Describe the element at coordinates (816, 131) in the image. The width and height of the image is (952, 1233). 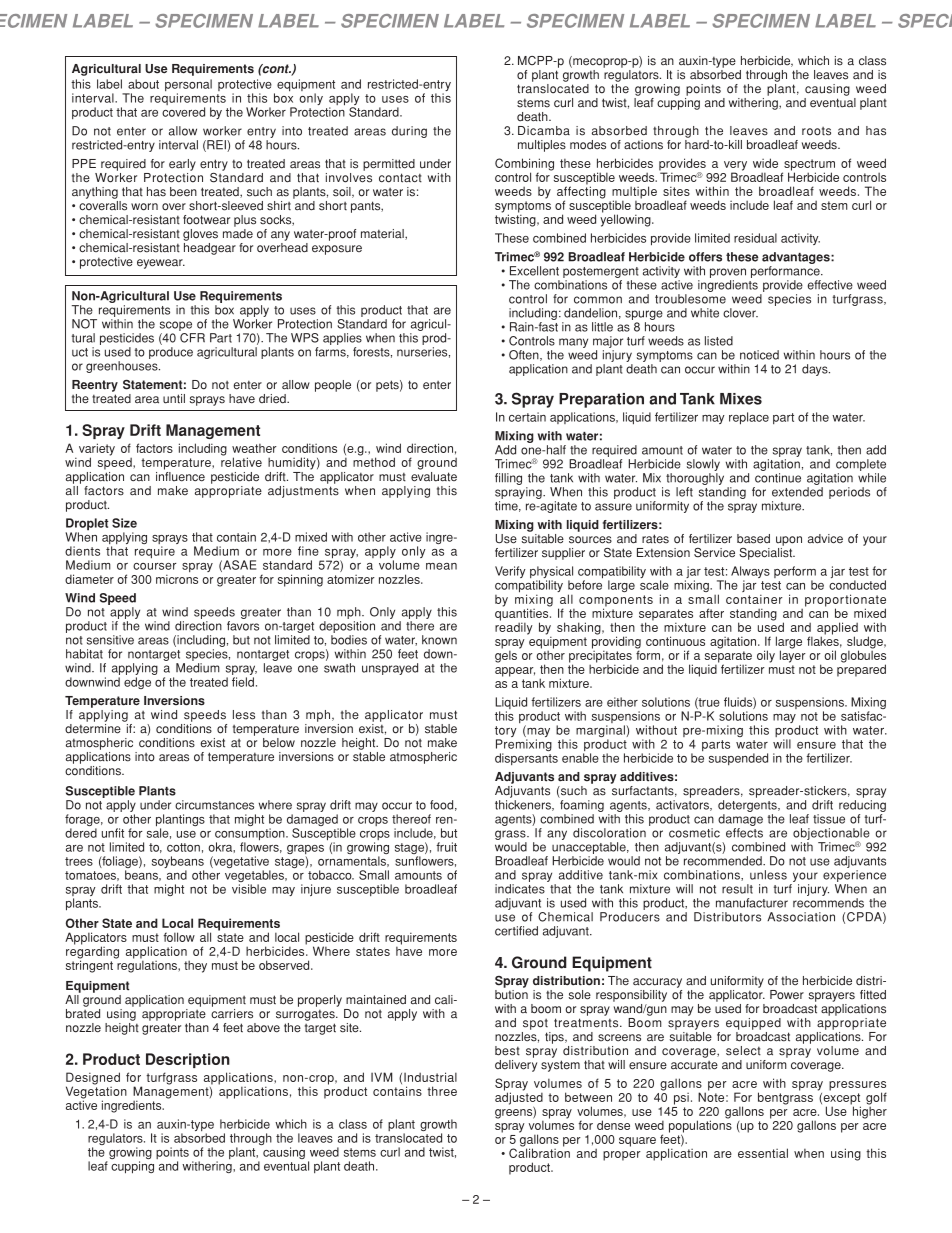
I see `roots` at that location.
